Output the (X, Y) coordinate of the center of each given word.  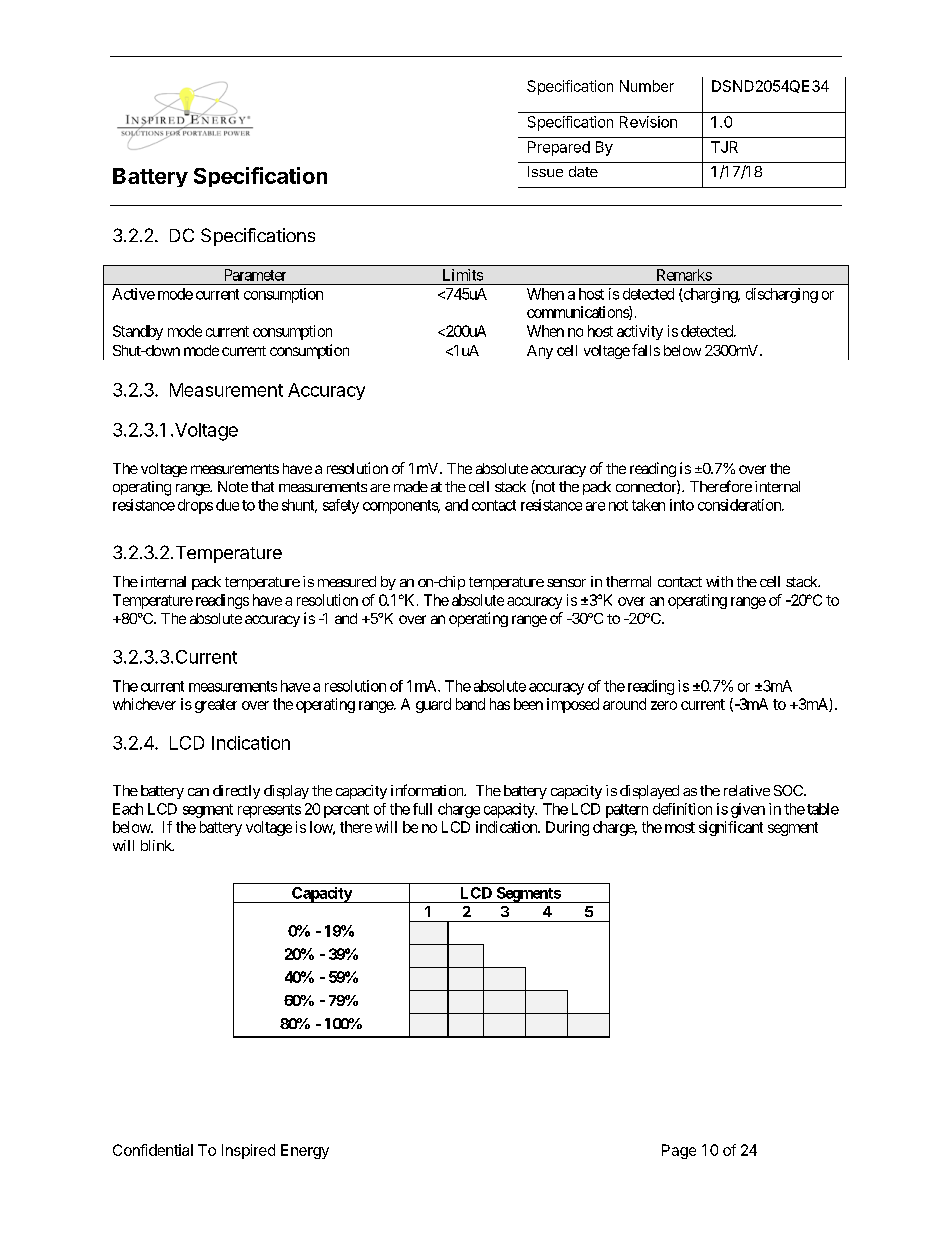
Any (540, 352)
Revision (648, 122)
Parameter (255, 275)
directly (236, 792)
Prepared (559, 148)
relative (747, 790)
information (428, 790)
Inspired (248, 1151)
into (682, 505)
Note (233, 486)
